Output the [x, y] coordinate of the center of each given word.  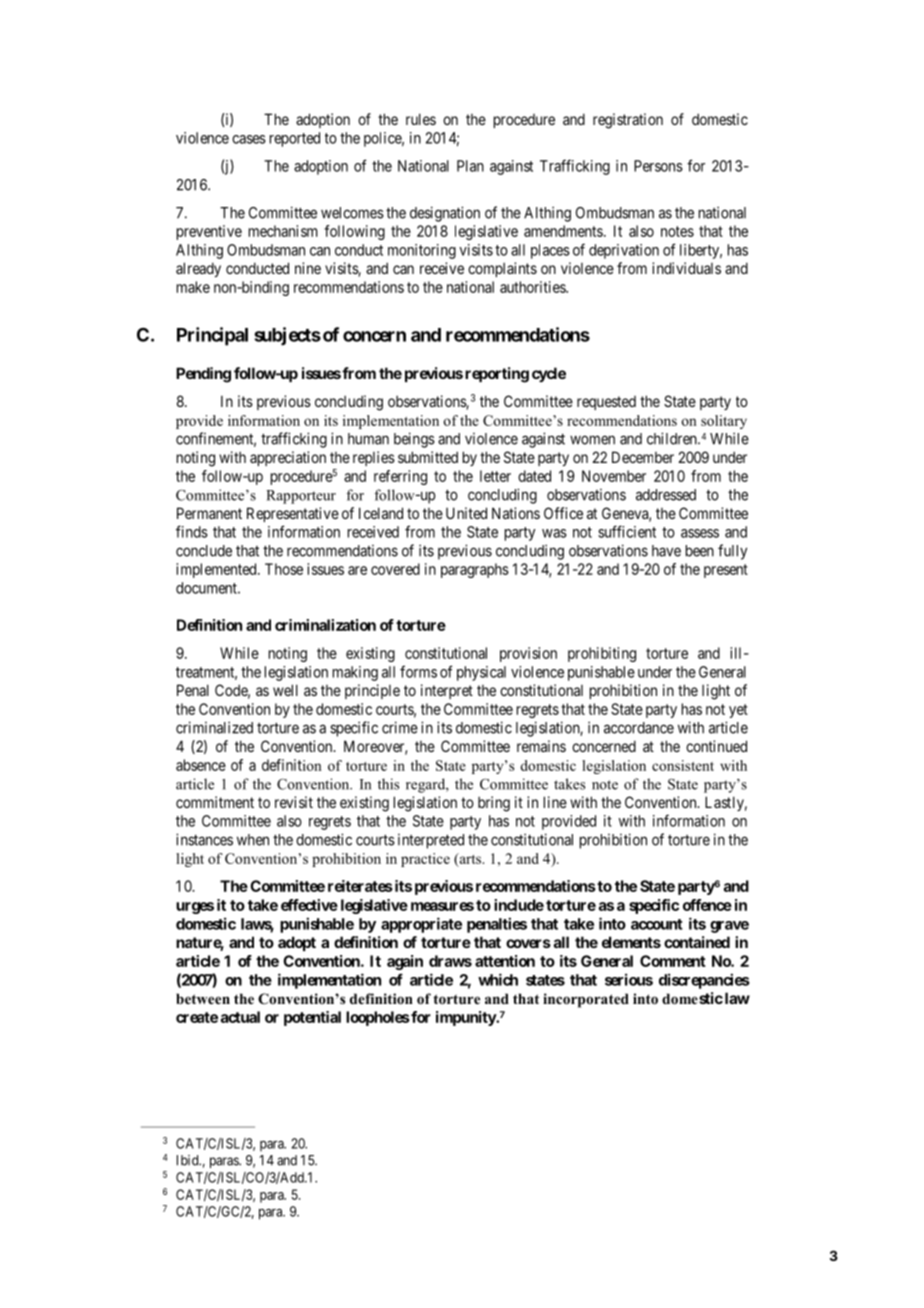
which [498, 979]
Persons [658, 166]
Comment [673, 961]
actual [240, 1017]
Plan [470, 166]
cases [249, 139]
